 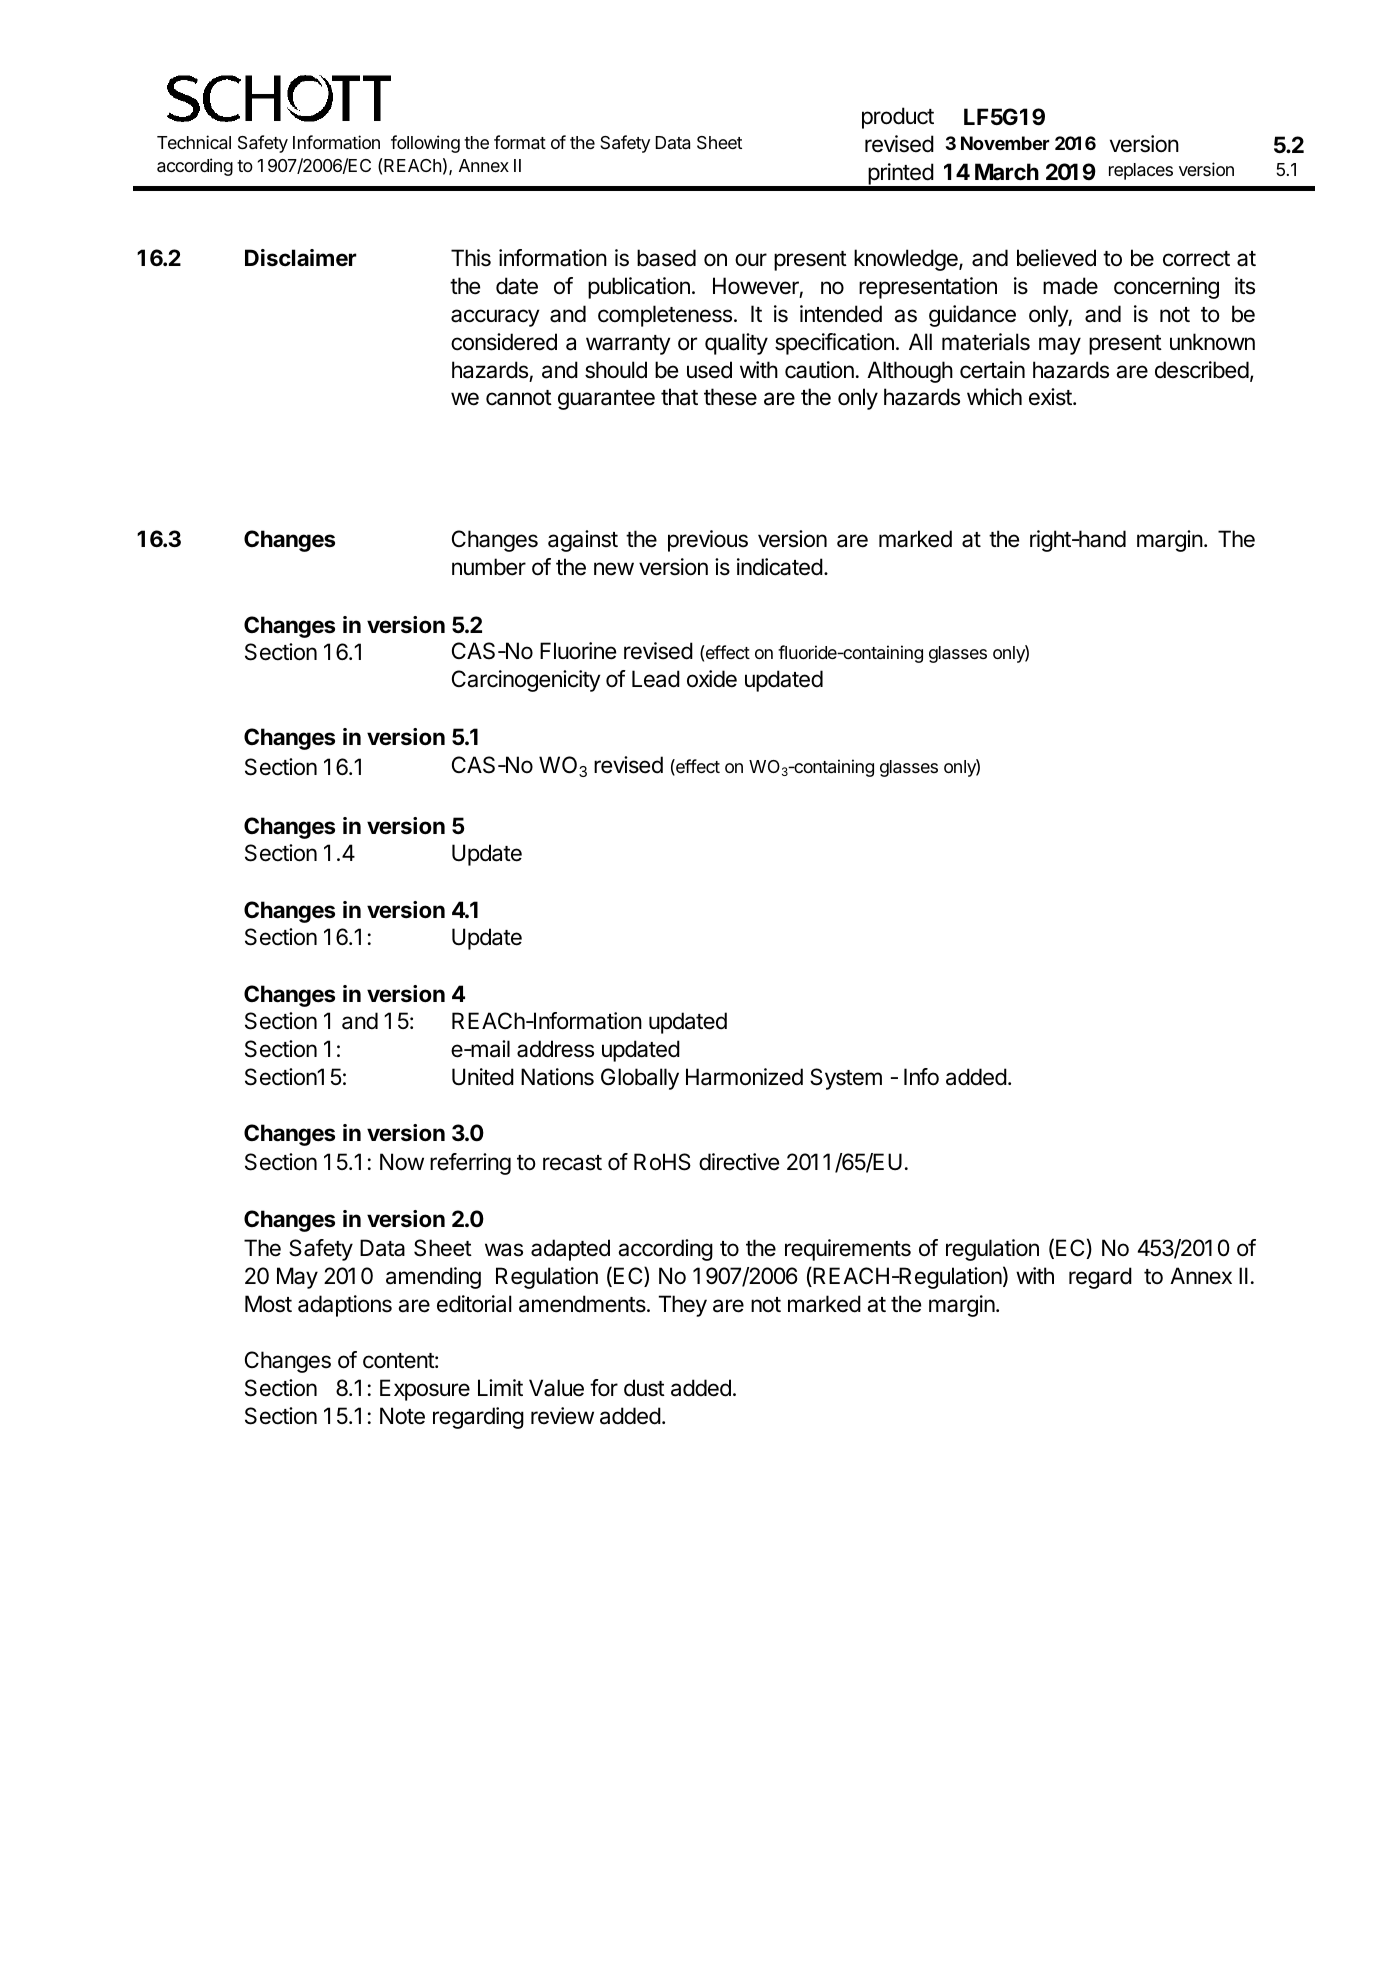 What do you see at coordinates (425, 144) in the screenshot?
I see `following` at bounding box center [425, 144].
